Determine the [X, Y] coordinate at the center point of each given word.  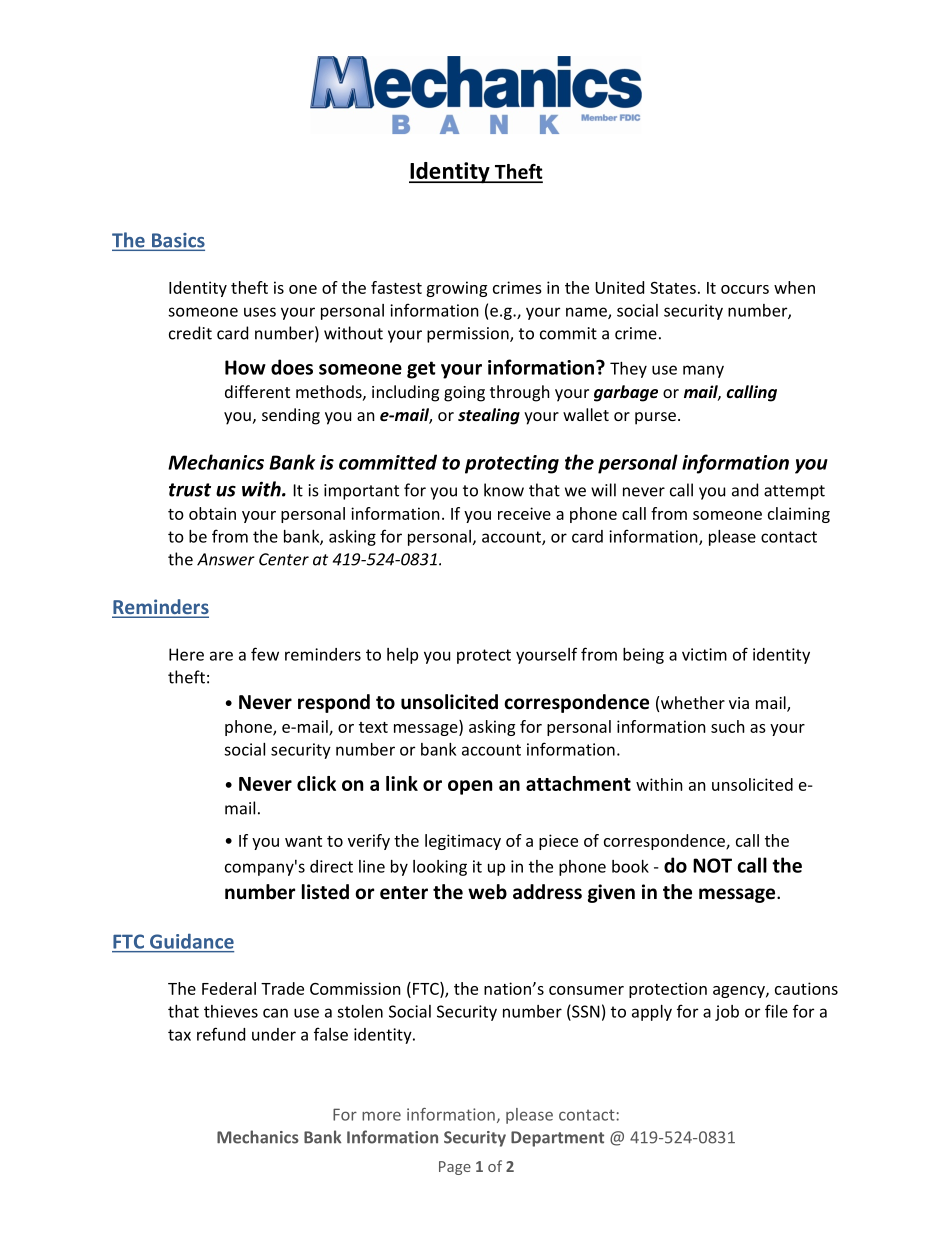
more [381, 1116]
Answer [226, 559]
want [303, 841]
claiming [799, 515]
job [727, 1013]
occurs [745, 289]
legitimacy [463, 842]
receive [524, 513]
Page [455, 1168]
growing [456, 289]
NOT [712, 865]
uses [260, 312]
